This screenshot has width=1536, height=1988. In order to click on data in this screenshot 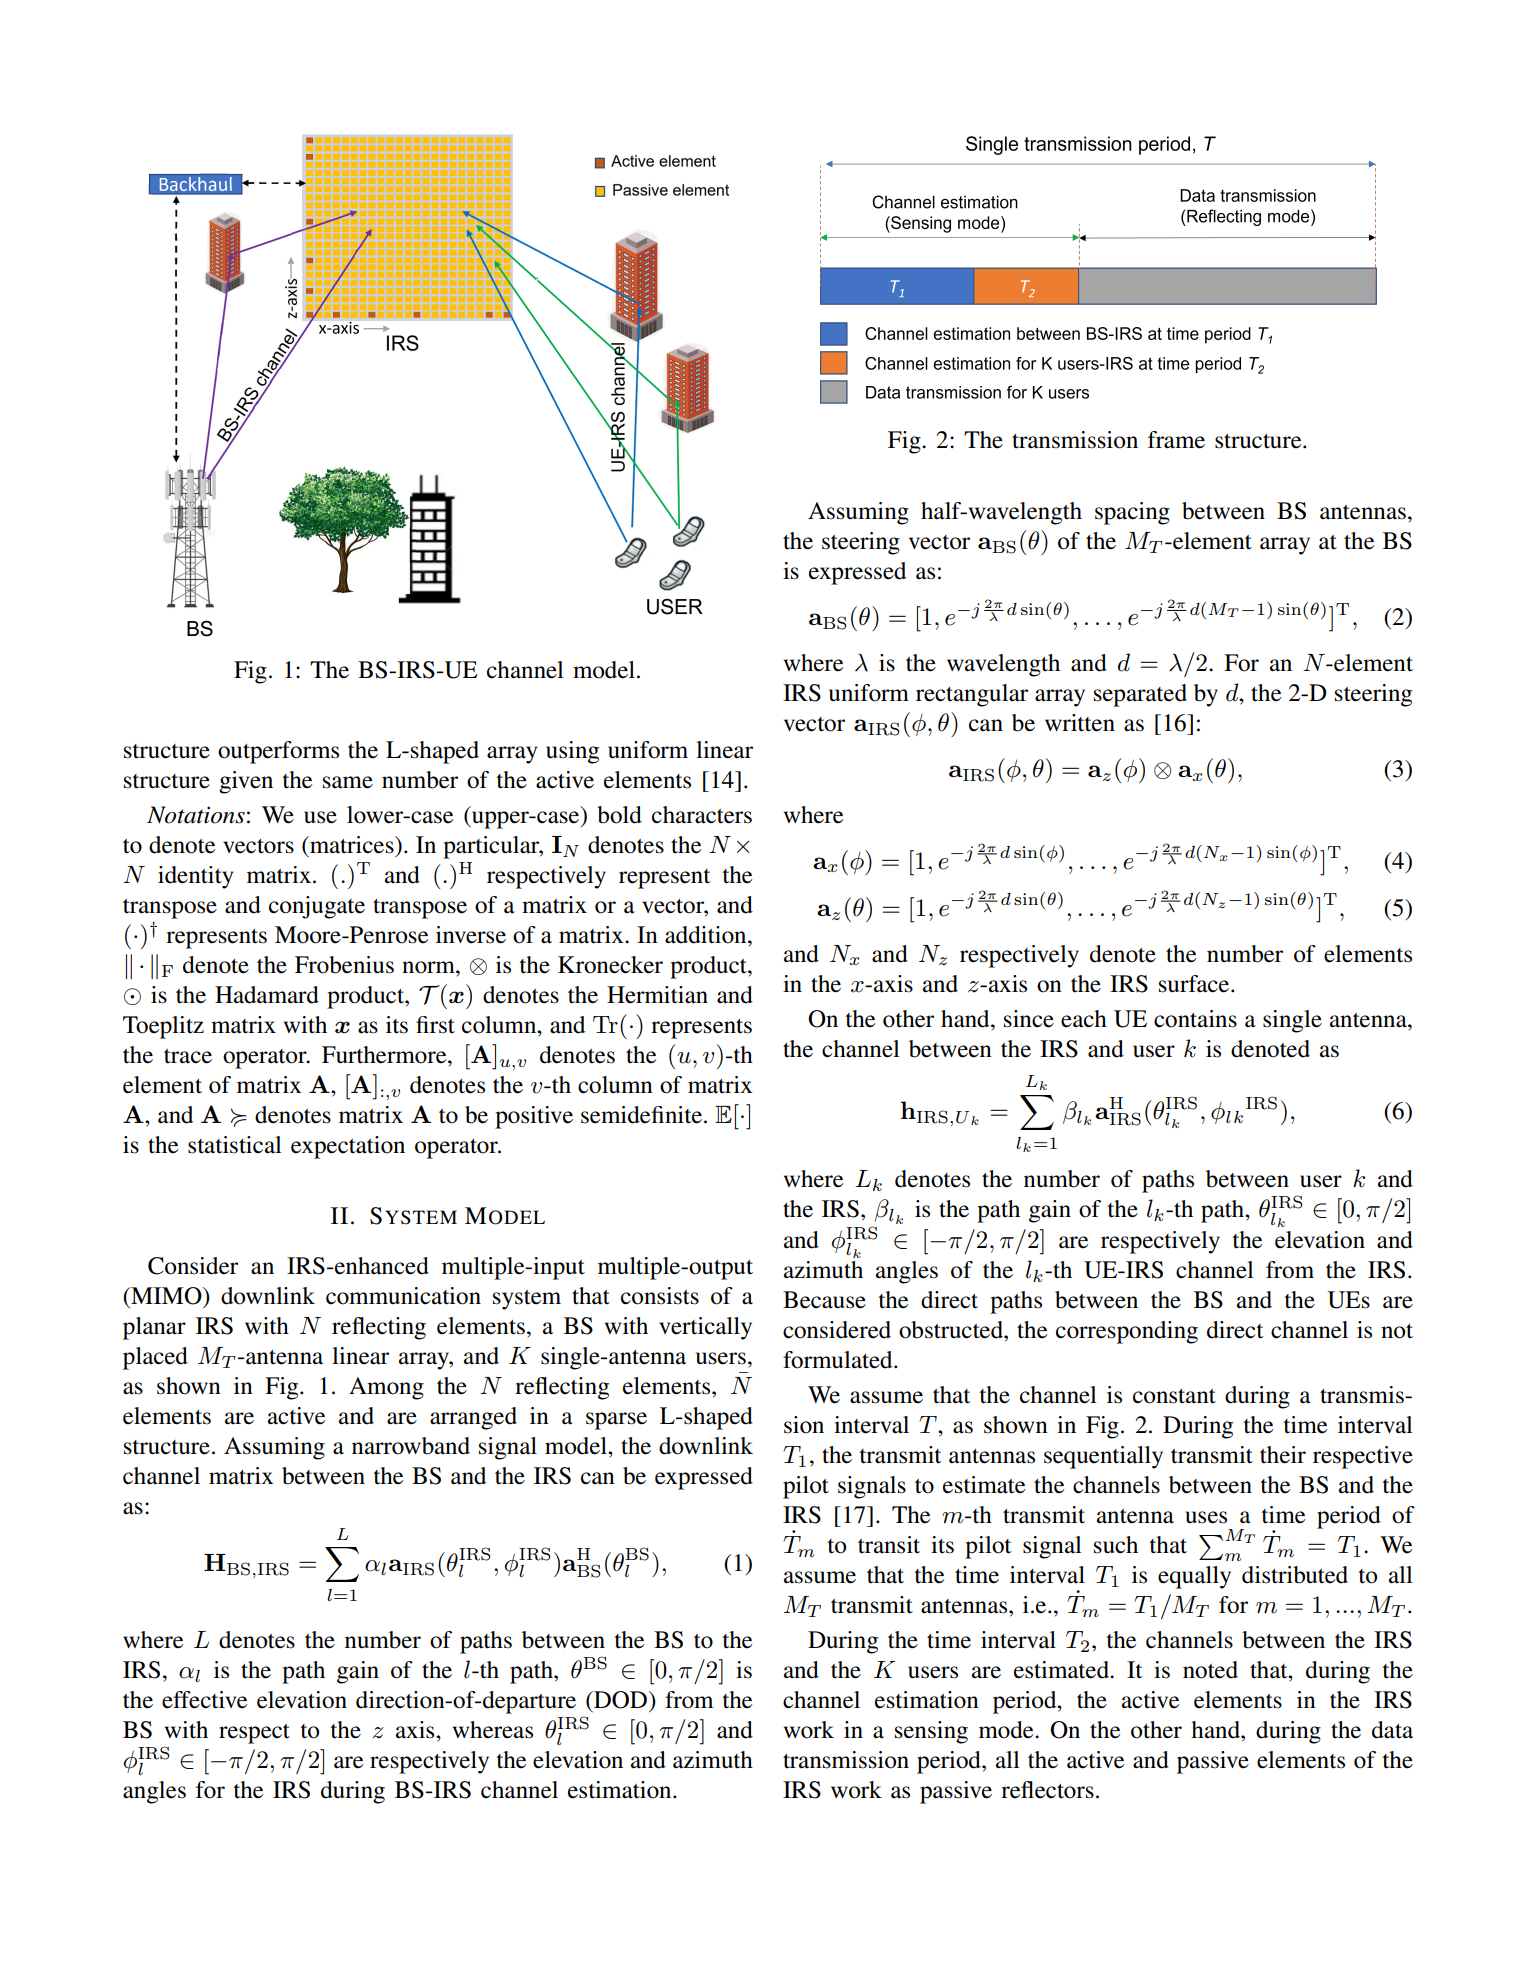, I will do `click(1392, 1730)`.
